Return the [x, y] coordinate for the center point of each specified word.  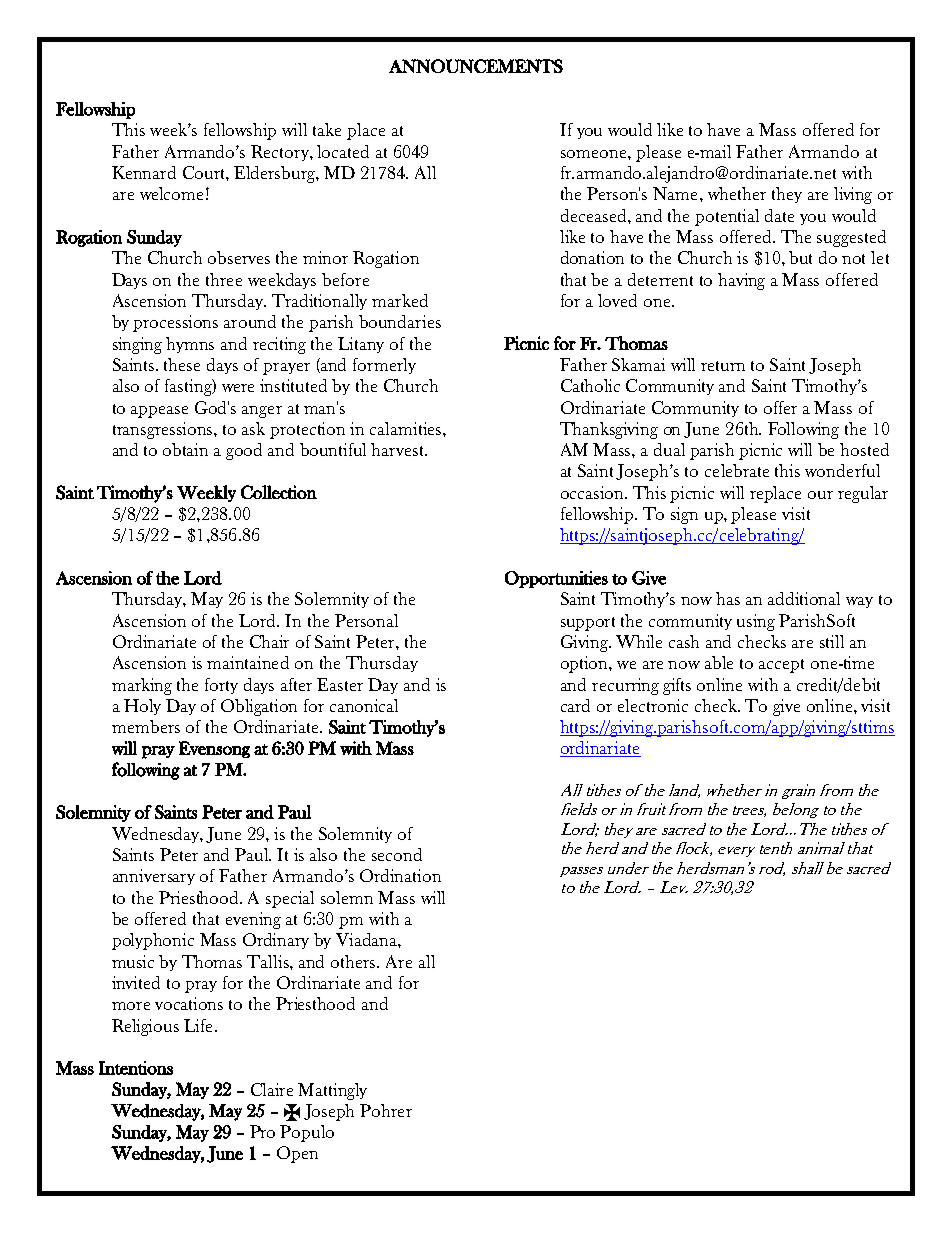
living [853, 195]
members [146, 726]
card [575, 705]
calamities [407, 428]
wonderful [842, 470]
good [244, 451]
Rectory [281, 153]
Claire [272, 1089]
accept [781, 666]
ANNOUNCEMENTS [476, 66]
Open [297, 1154]
